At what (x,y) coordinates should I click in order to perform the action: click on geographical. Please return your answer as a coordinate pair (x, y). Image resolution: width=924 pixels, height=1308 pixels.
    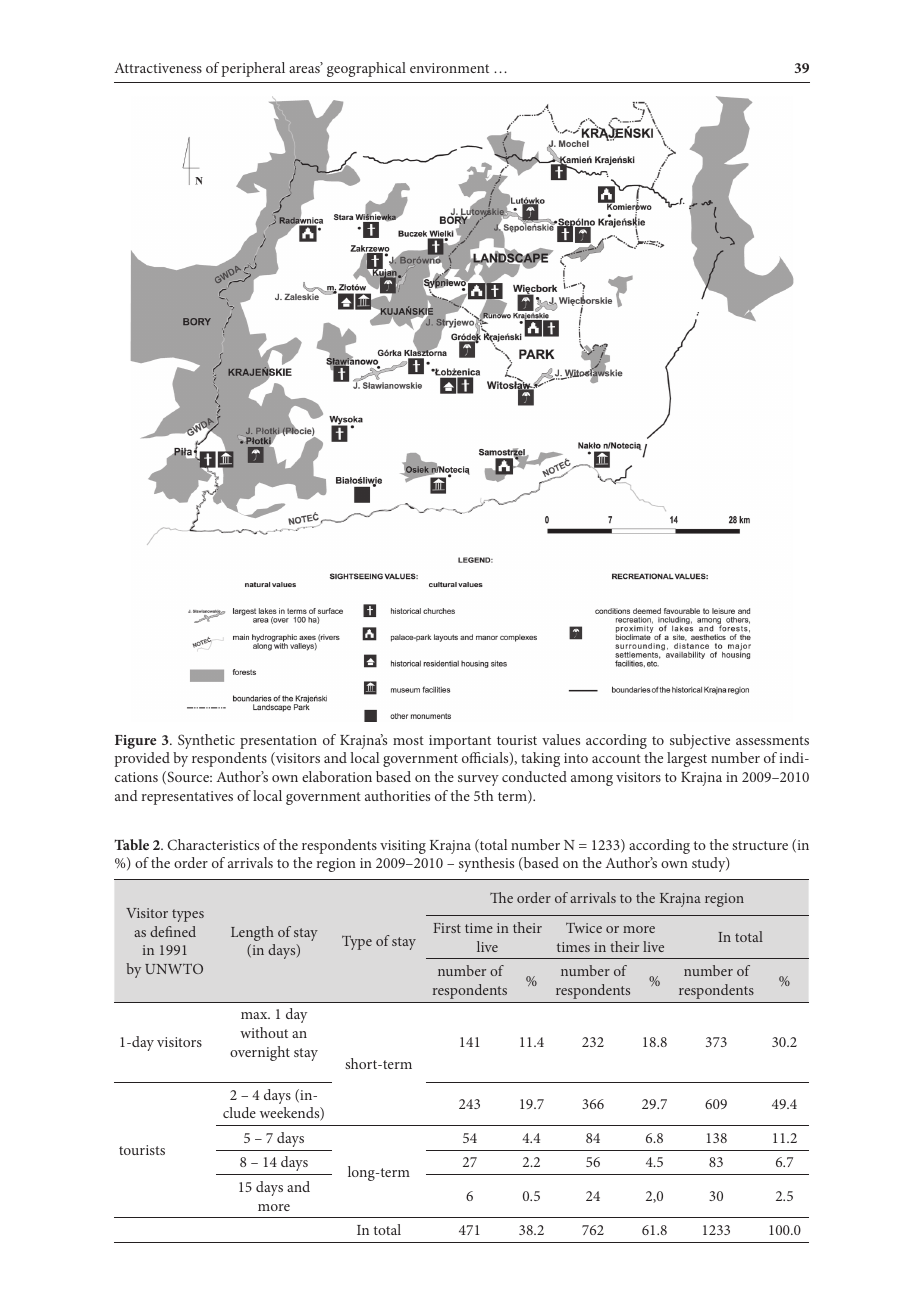
    Looking at the image, I should click on (366, 69).
